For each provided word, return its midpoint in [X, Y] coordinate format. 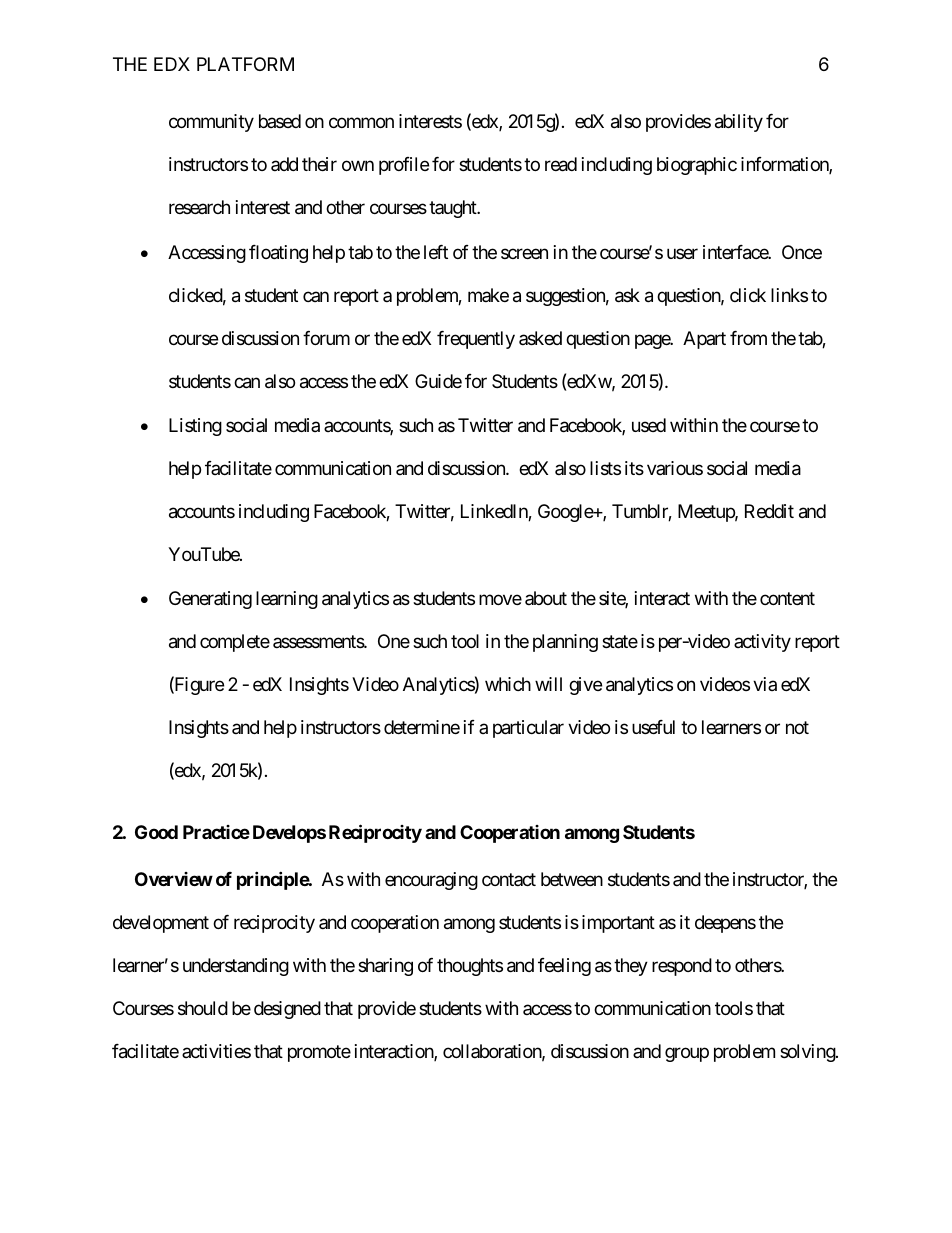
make [488, 295]
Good [156, 832]
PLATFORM [245, 64]
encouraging [431, 881]
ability [739, 123]
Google [566, 513]
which [508, 684]
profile [404, 166]
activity [762, 643]
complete [235, 643]
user [682, 253]
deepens [725, 924]
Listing [195, 427]
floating [278, 254]
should [203, 1008]
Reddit [769, 511]
